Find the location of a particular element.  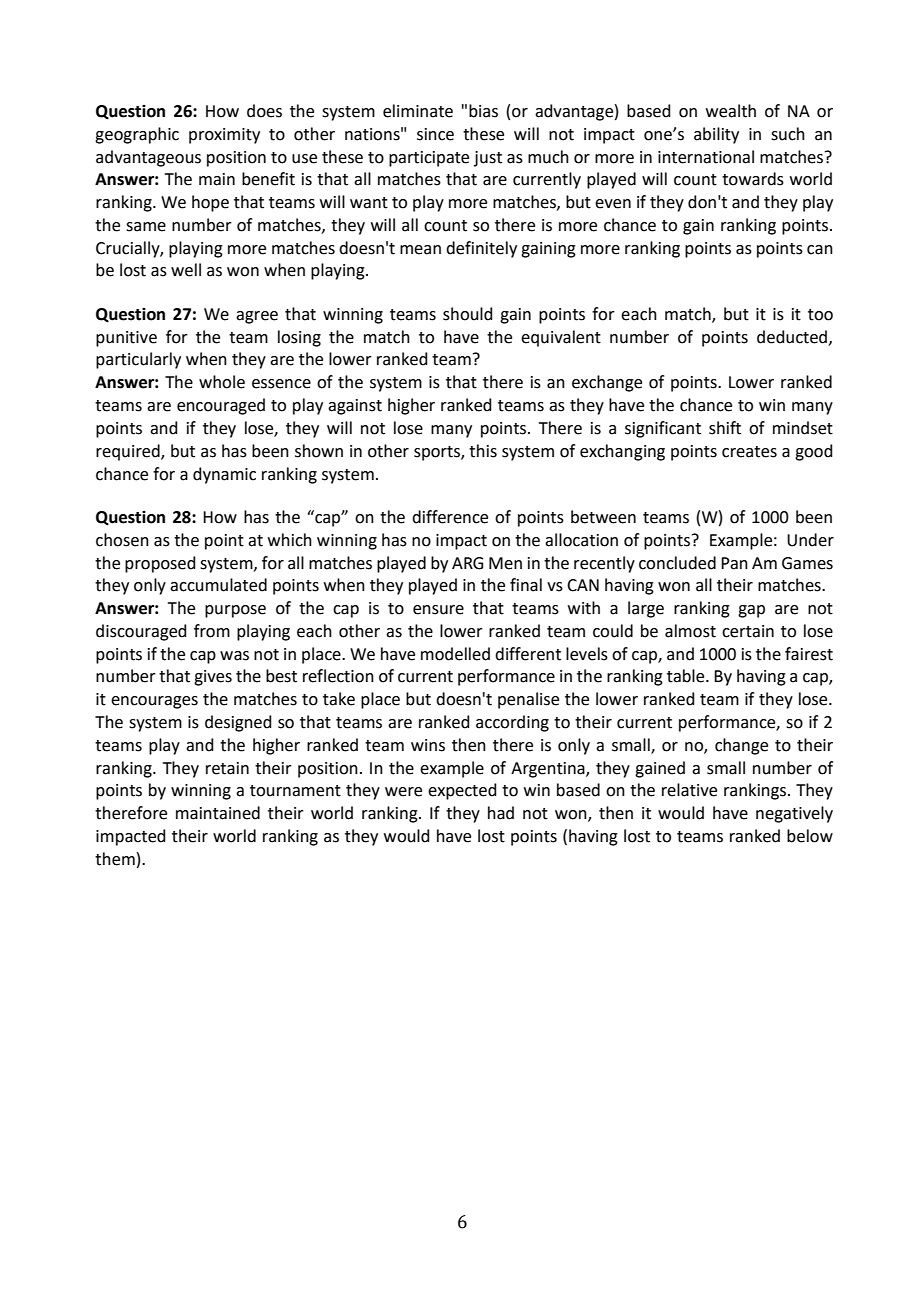

had is located at coordinates (501, 813).
